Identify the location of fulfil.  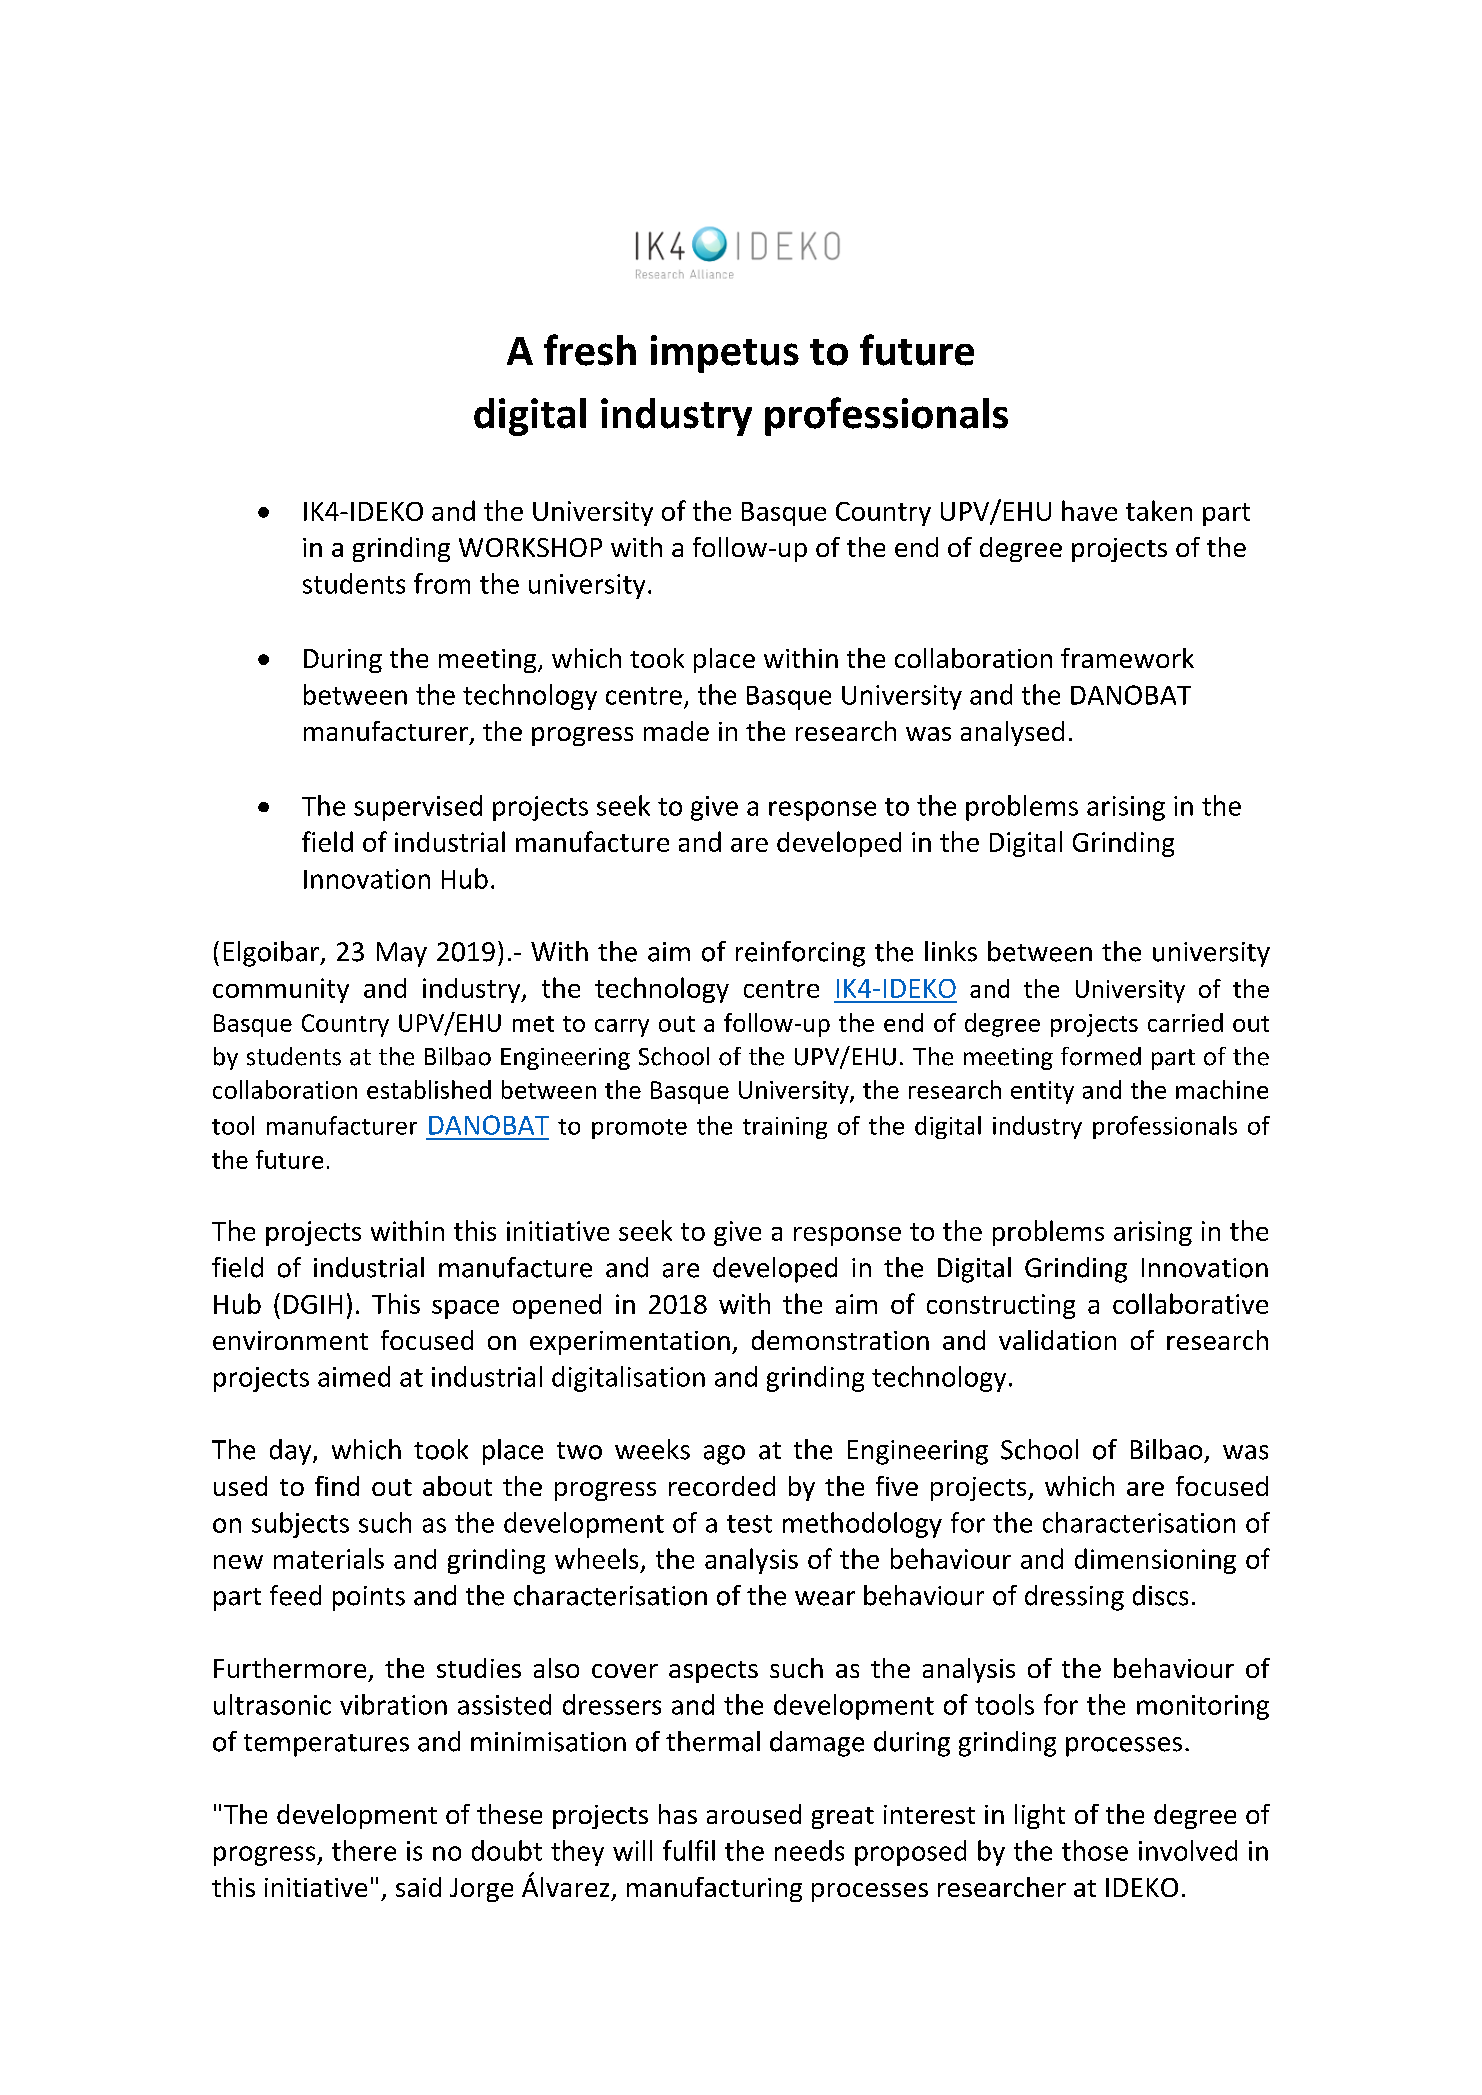
(689, 1850).
